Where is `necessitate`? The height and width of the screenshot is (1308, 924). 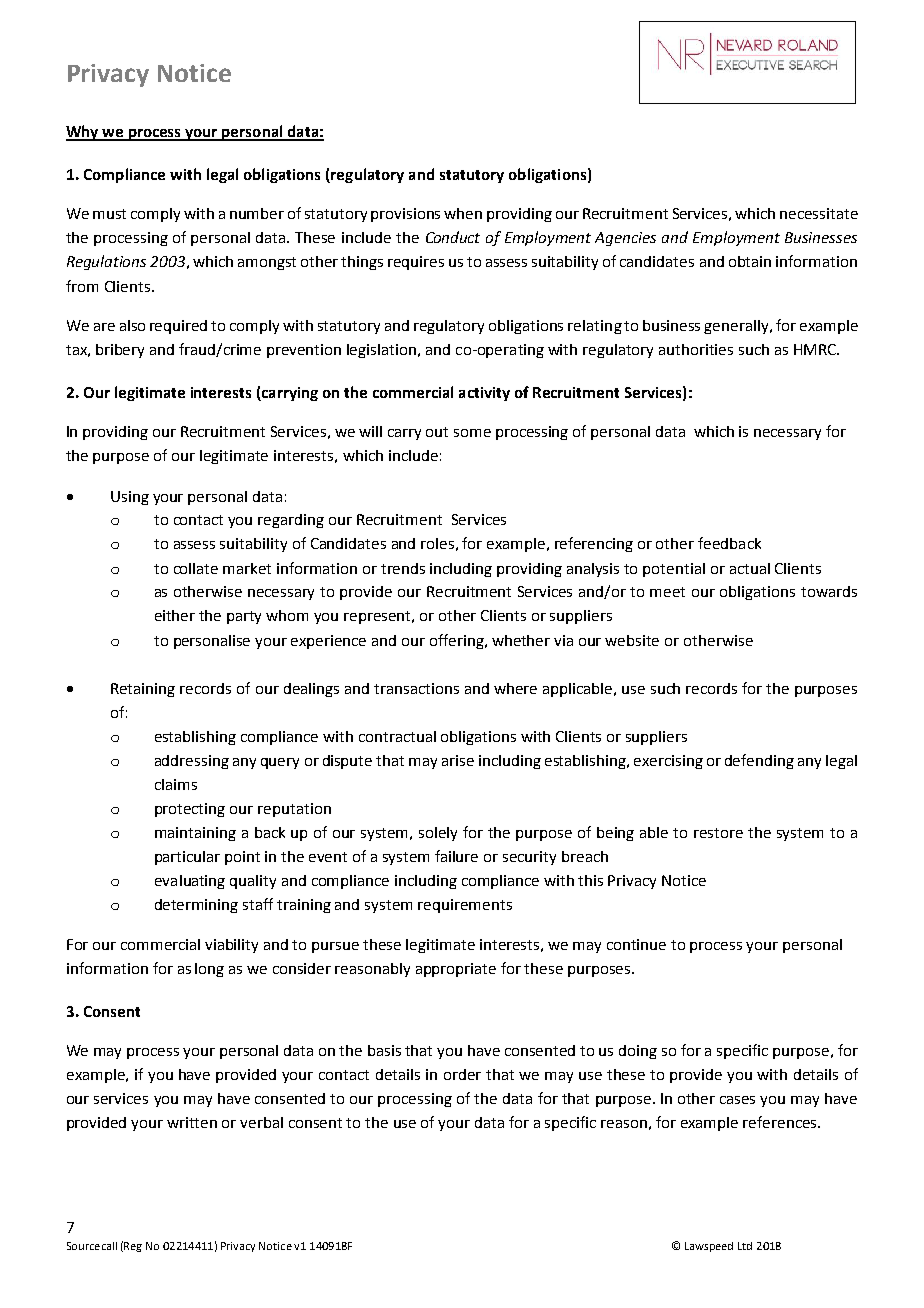 necessitate is located at coordinates (819, 213).
